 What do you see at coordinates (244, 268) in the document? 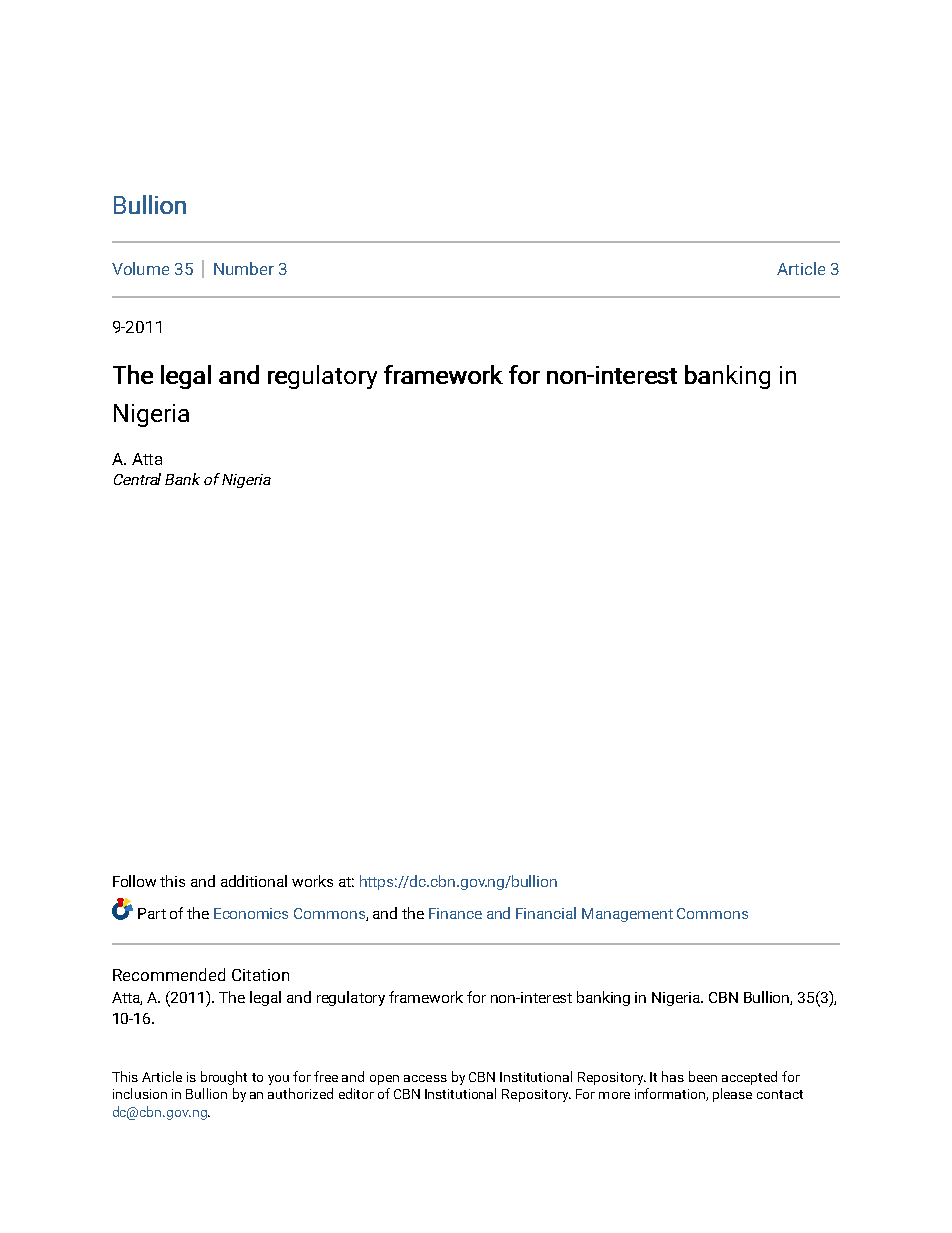
I see `Number` at bounding box center [244, 268].
